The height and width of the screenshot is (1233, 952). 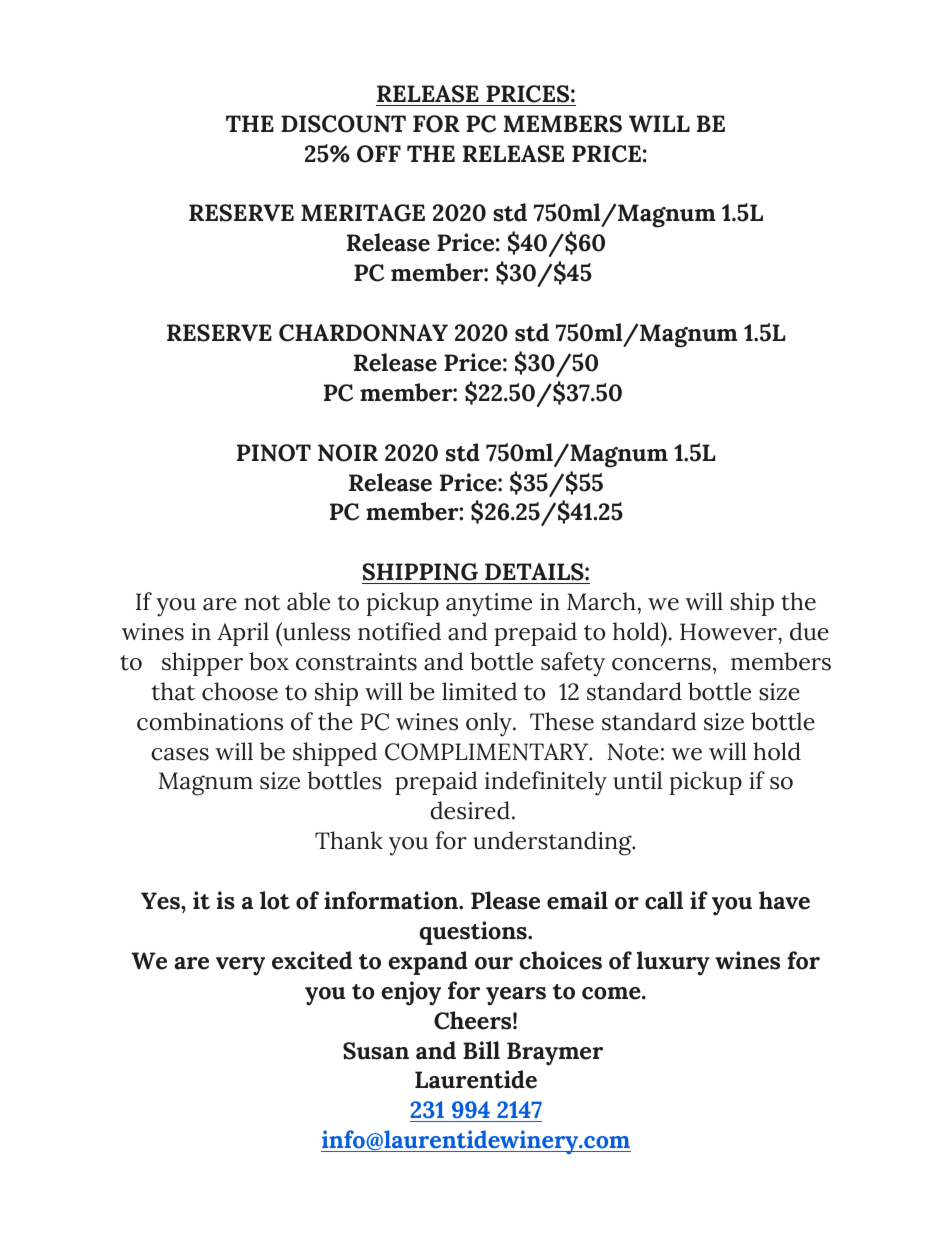 I want to click on MERITAGE, so click(x=363, y=213).
